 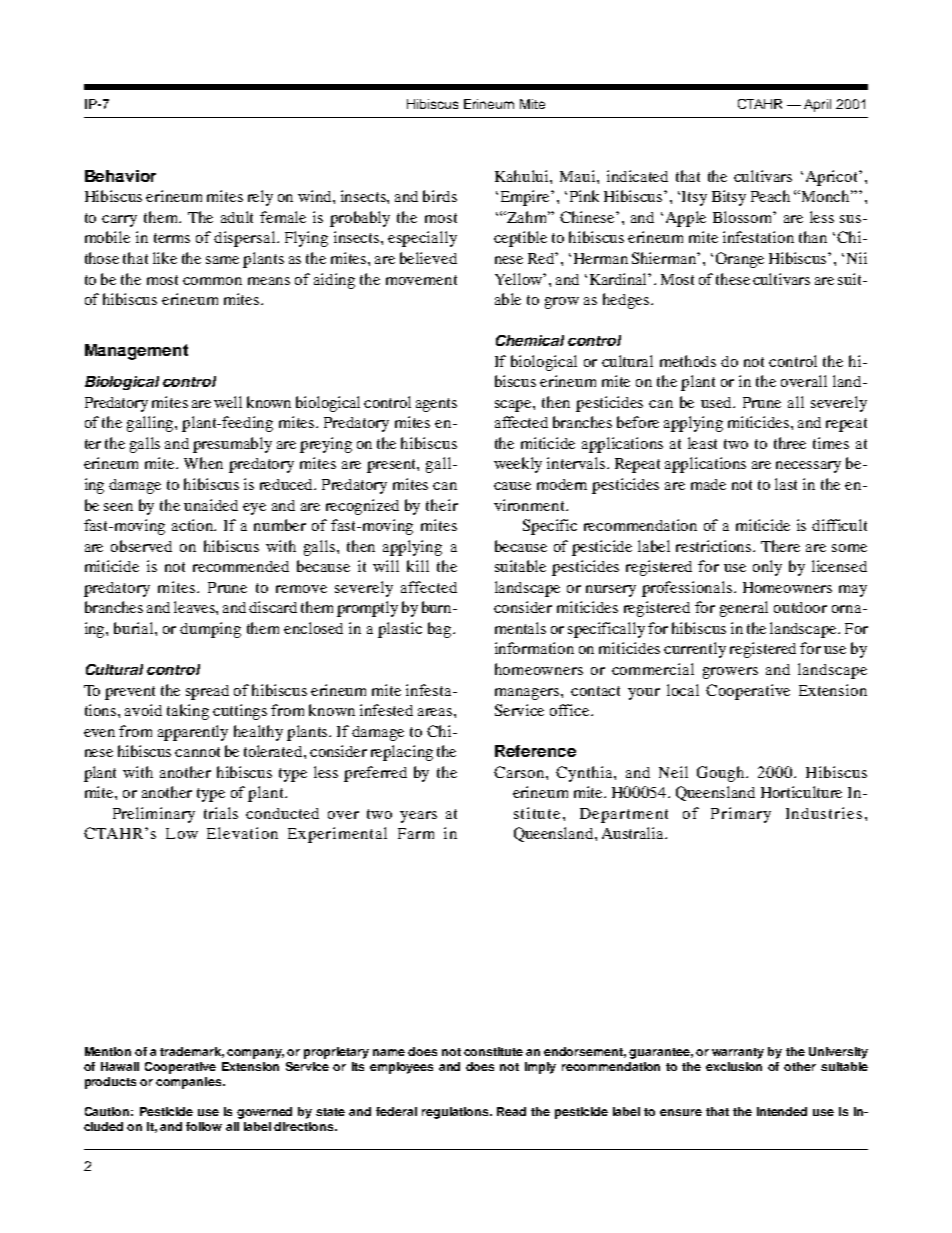 What do you see at coordinates (817, 105) in the screenshot?
I see `April` at bounding box center [817, 105].
